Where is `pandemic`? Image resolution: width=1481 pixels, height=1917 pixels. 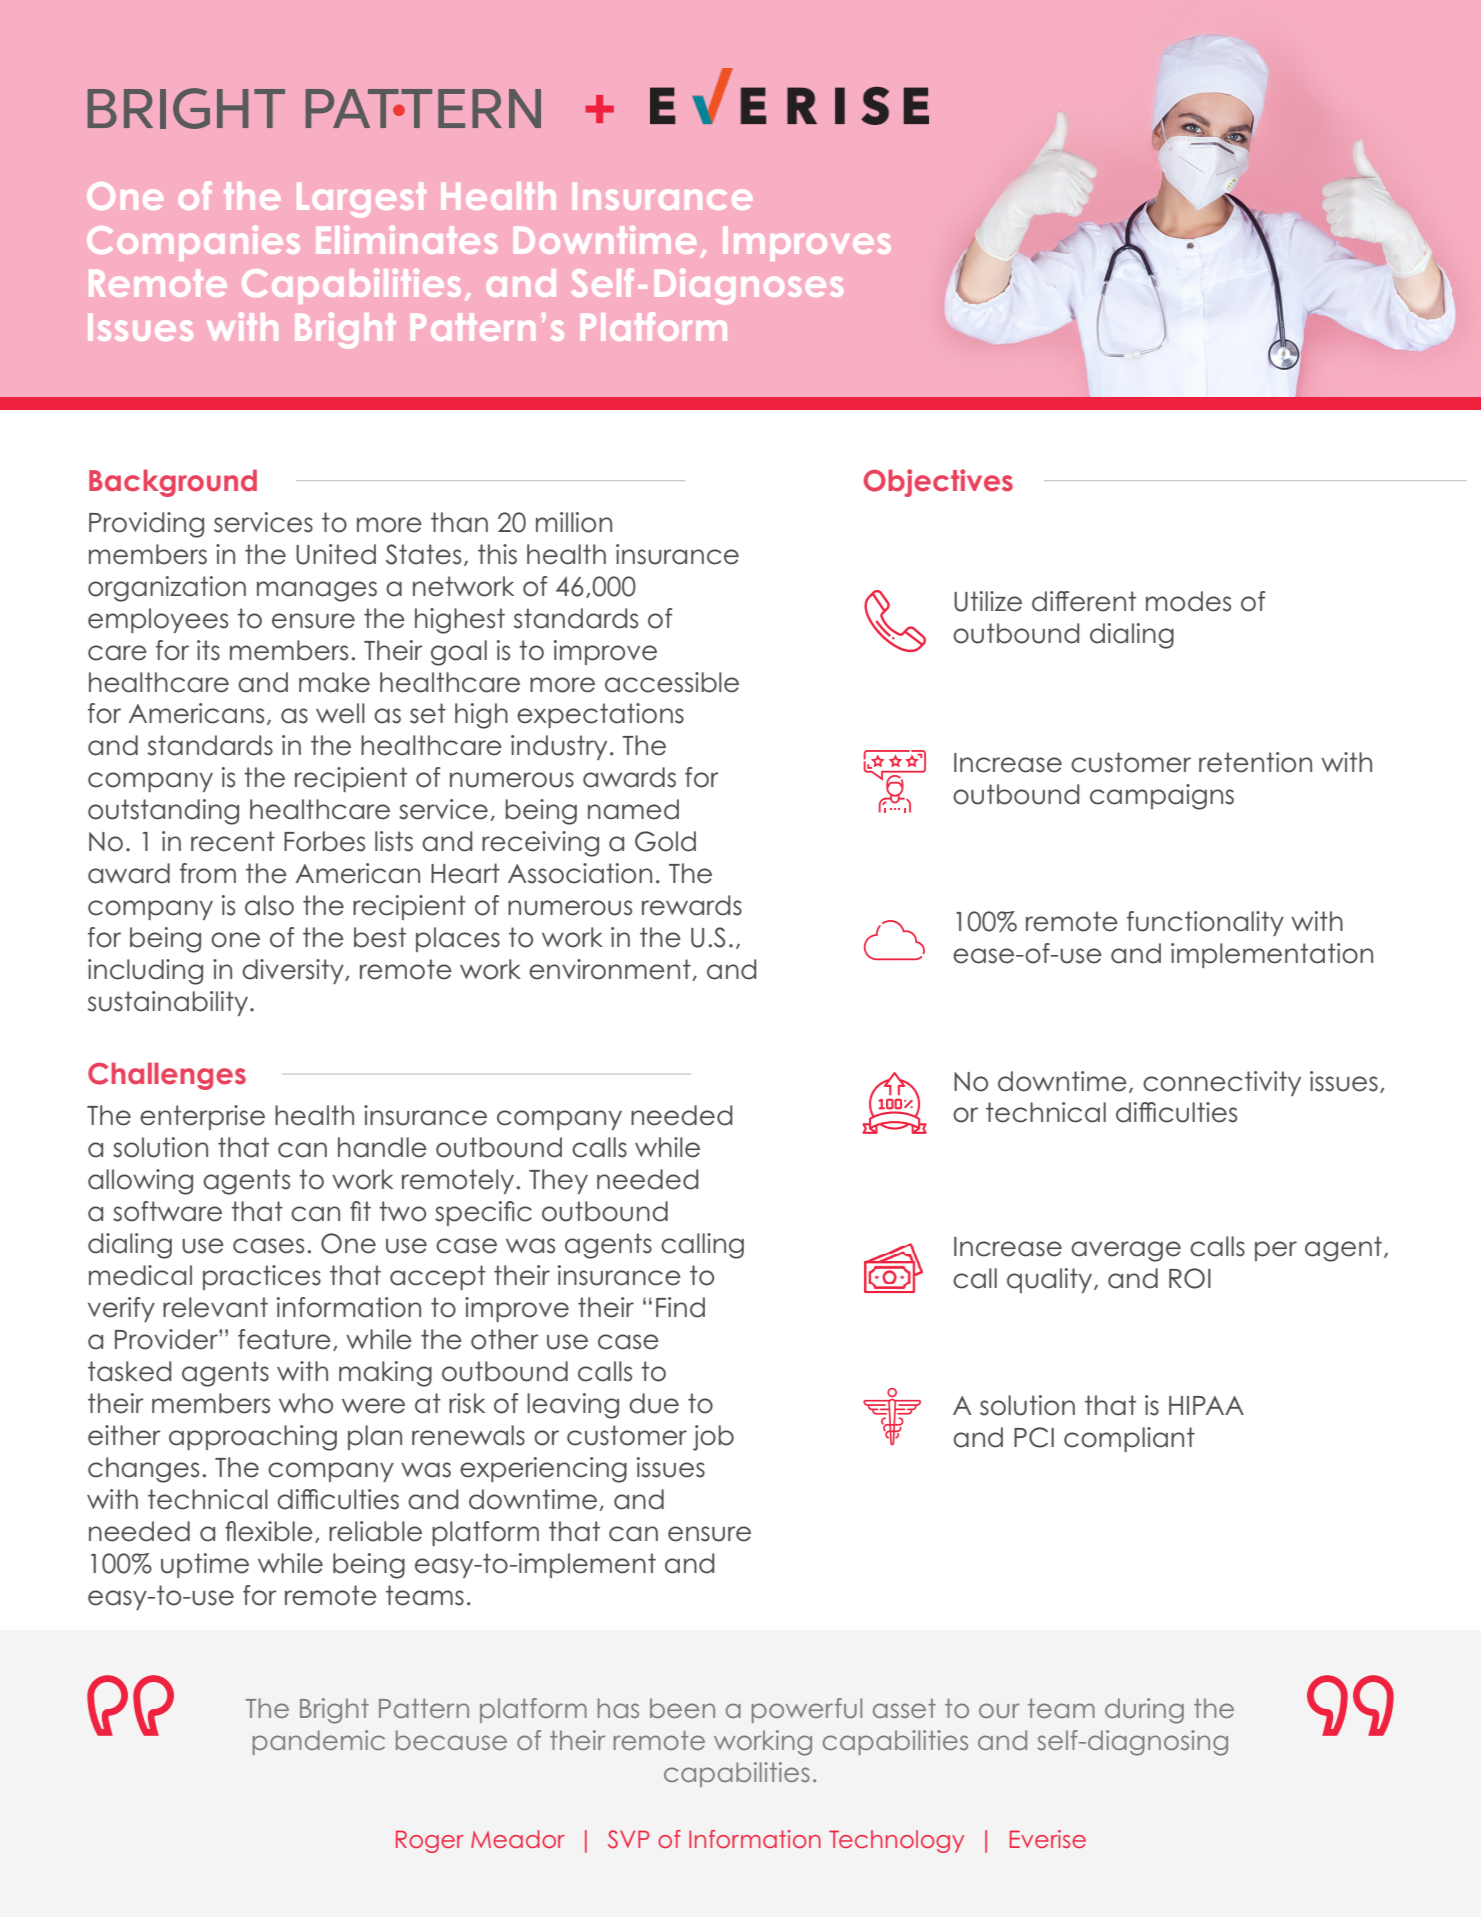
pandemic is located at coordinates (319, 1742).
